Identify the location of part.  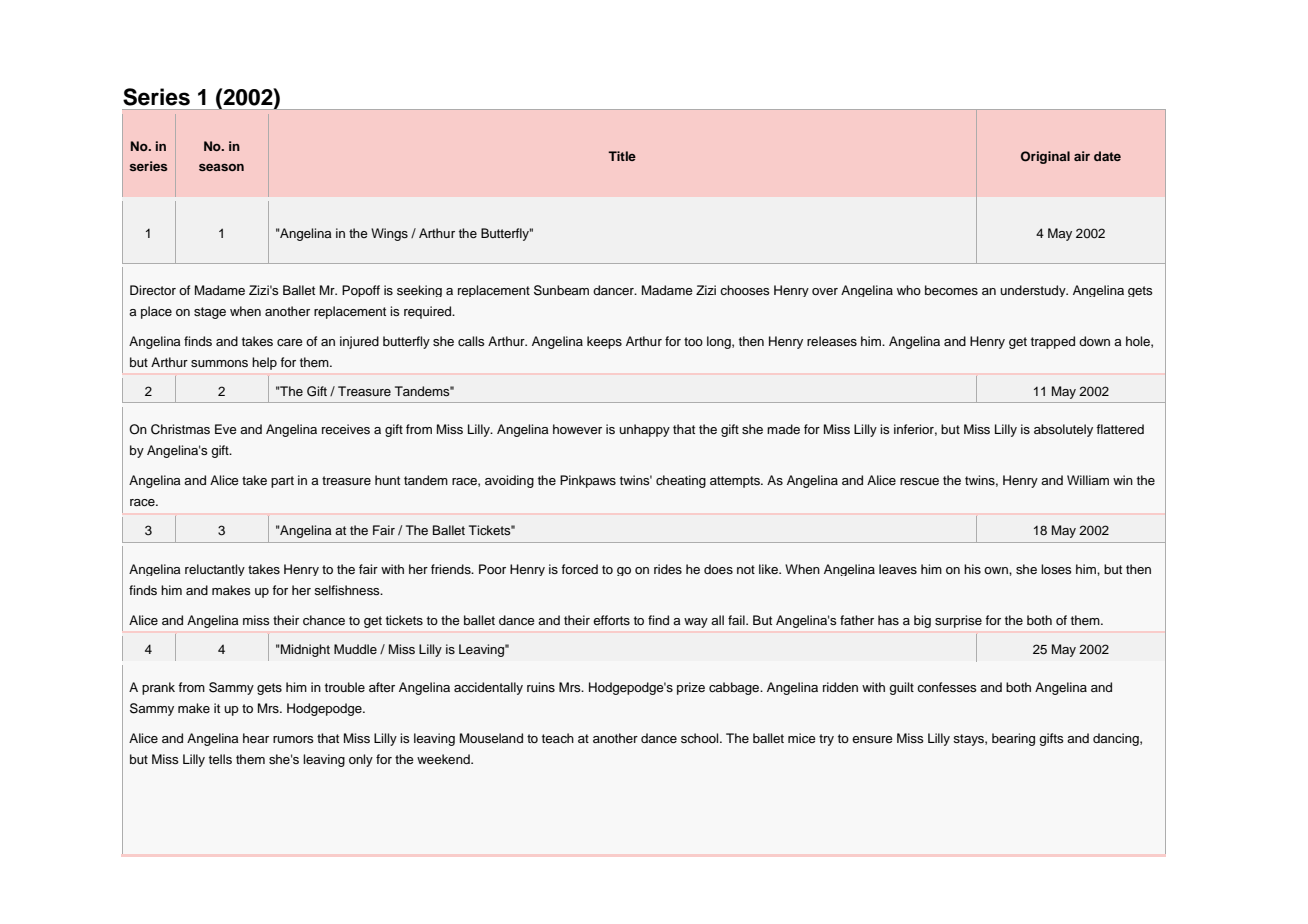
(282, 482).
